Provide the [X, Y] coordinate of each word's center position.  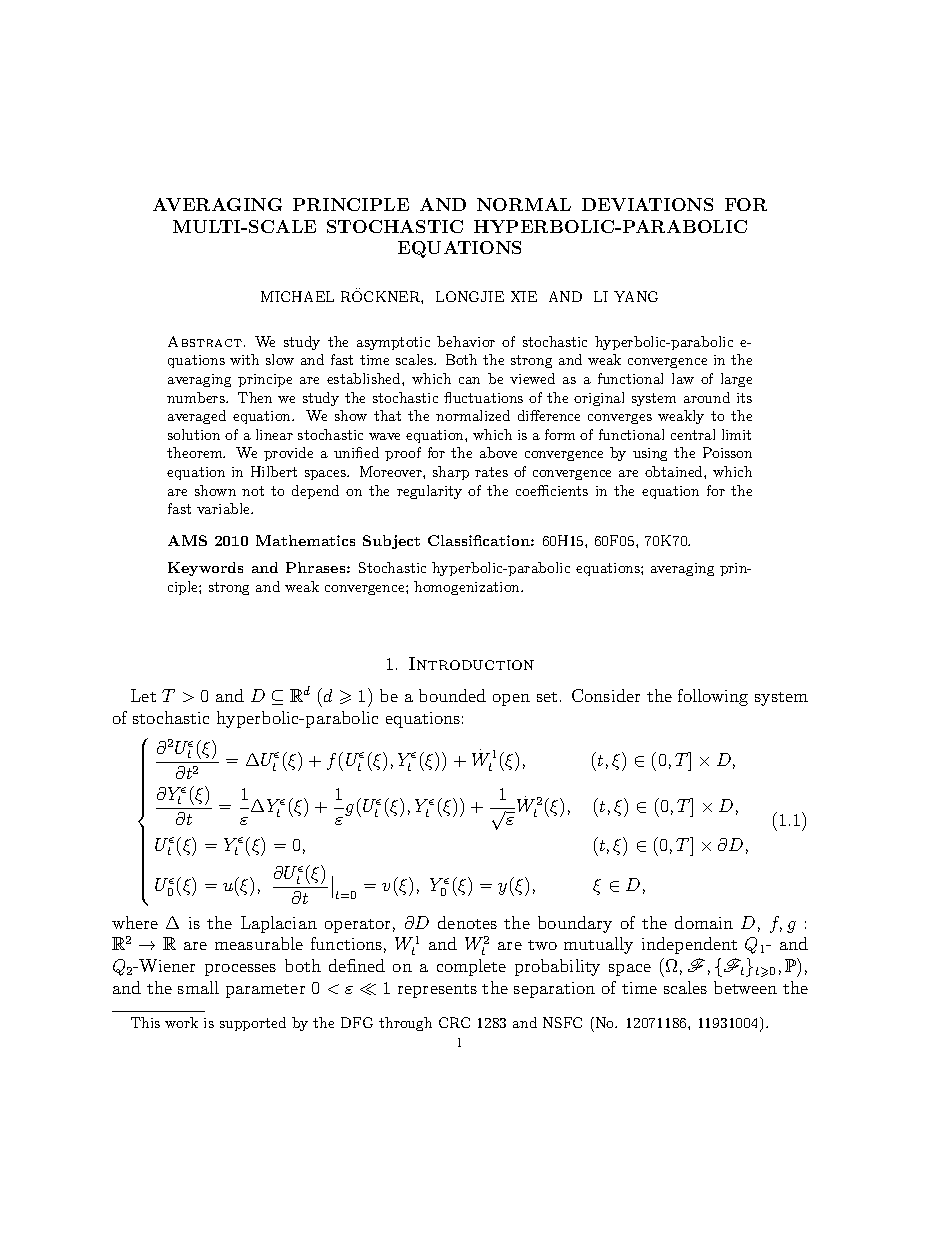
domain [704, 922]
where [135, 922]
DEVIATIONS [647, 204]
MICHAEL [297, 296]
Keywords [205, 569]
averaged [197, 417]
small [198, 987]
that [387, 415]
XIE [524, 296]
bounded [452, 695]
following [713, 697]
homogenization [468, 588]
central [693, 434]
